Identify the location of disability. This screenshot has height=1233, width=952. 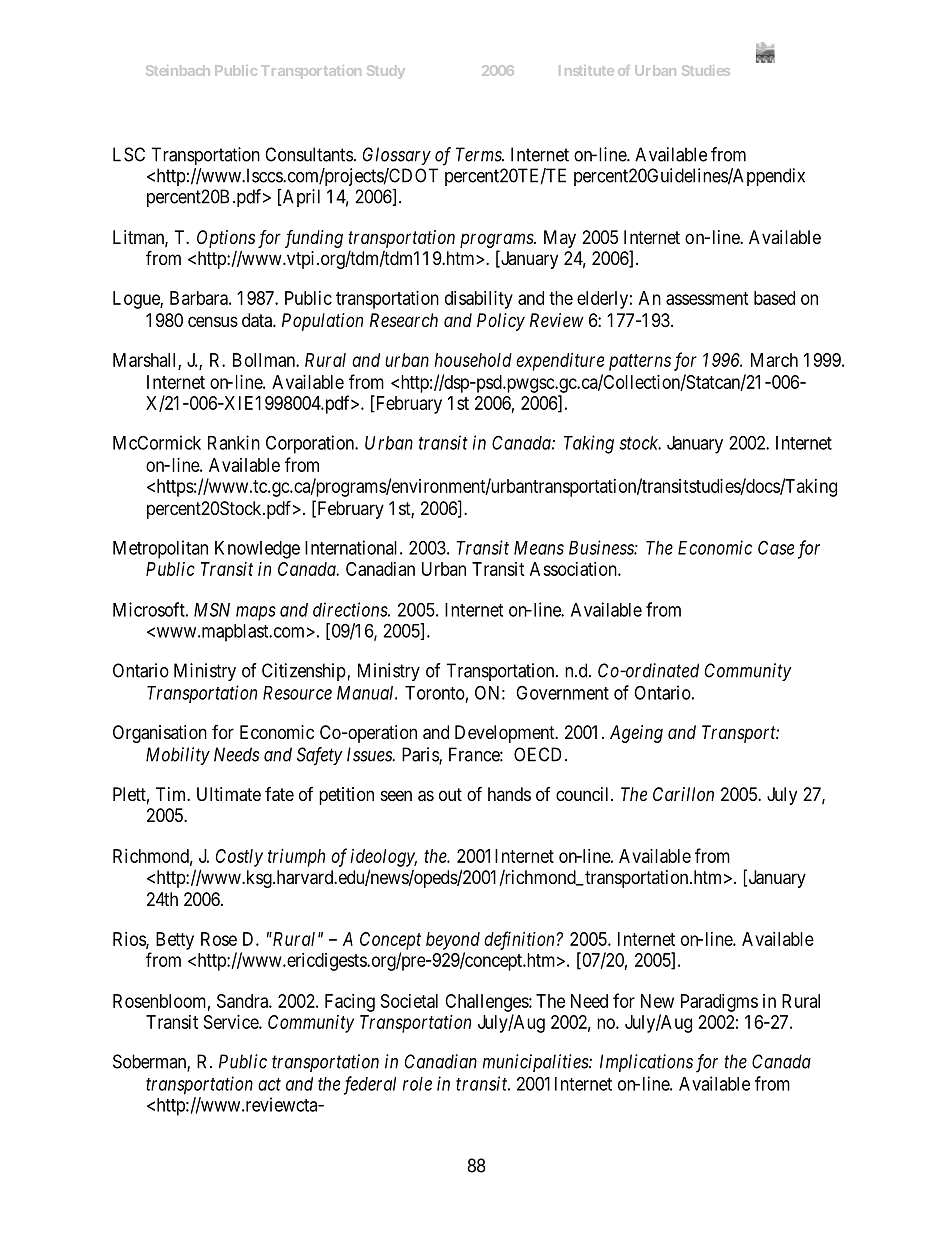
(479, 300).
